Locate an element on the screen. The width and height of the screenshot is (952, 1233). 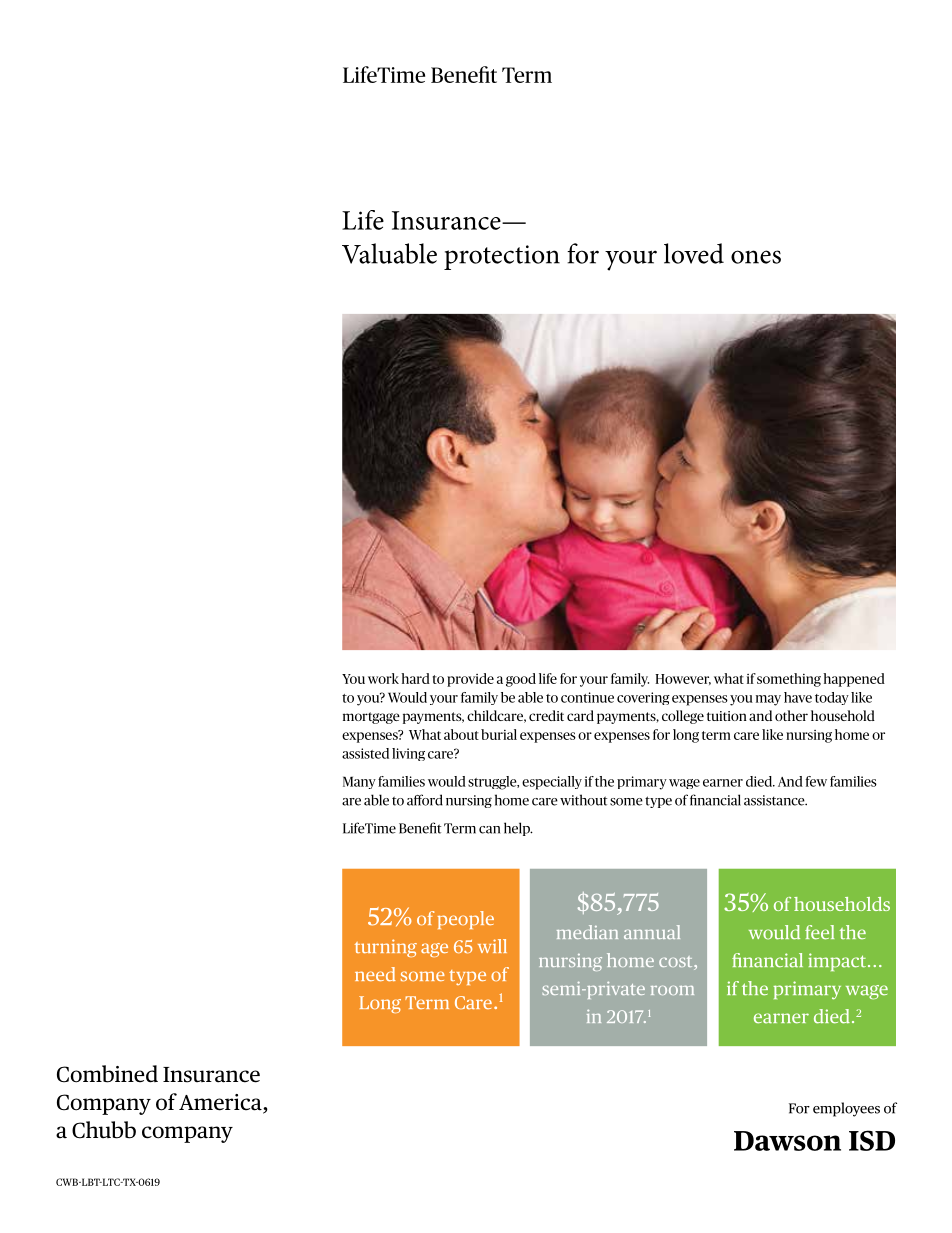
happened is located at coordinates (854, 680).
